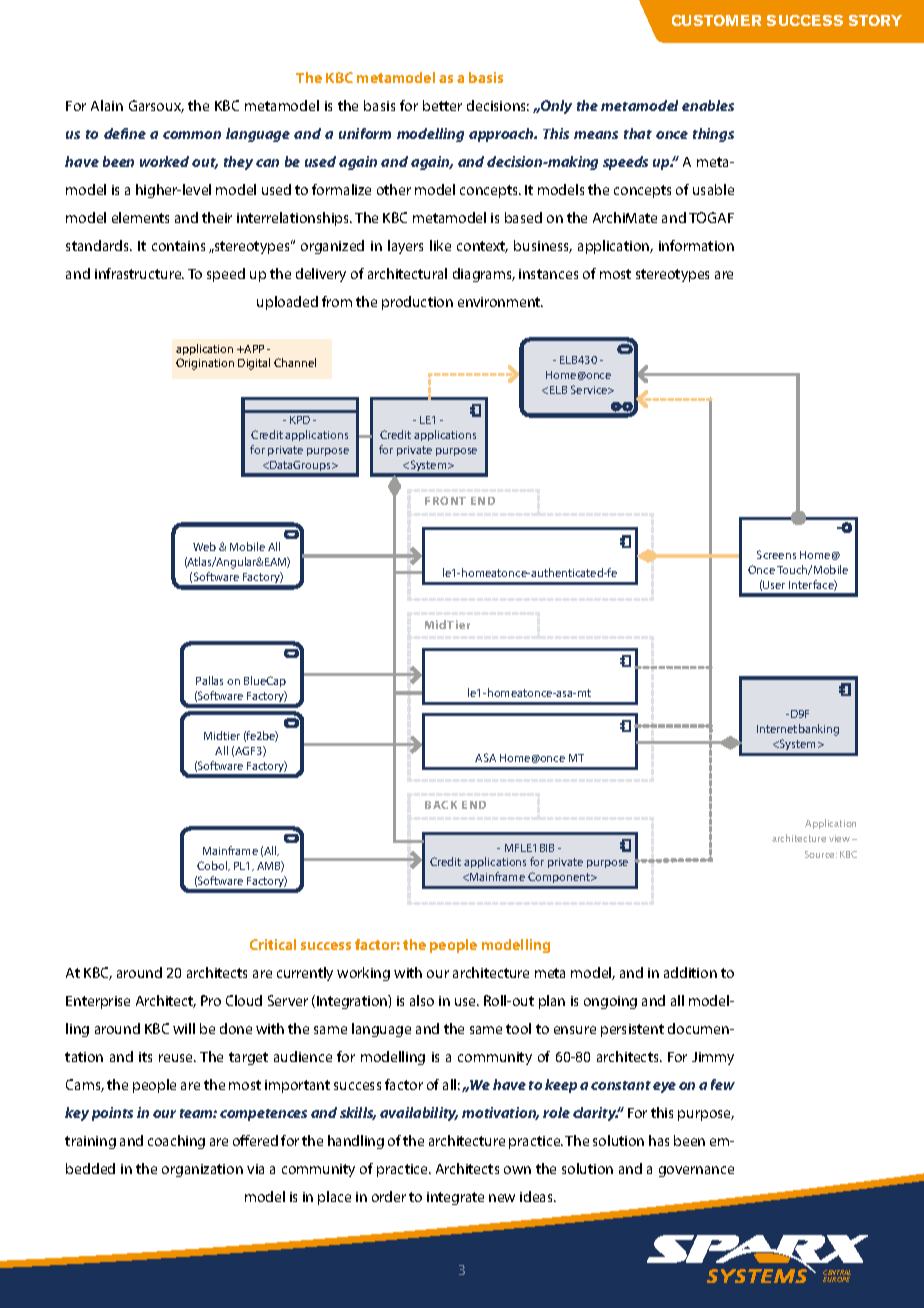 The image size is (924, 1308). What do you see at coordinates (213, 866) in the page?
I see `Cobol` at bounding box center [213, 866].
